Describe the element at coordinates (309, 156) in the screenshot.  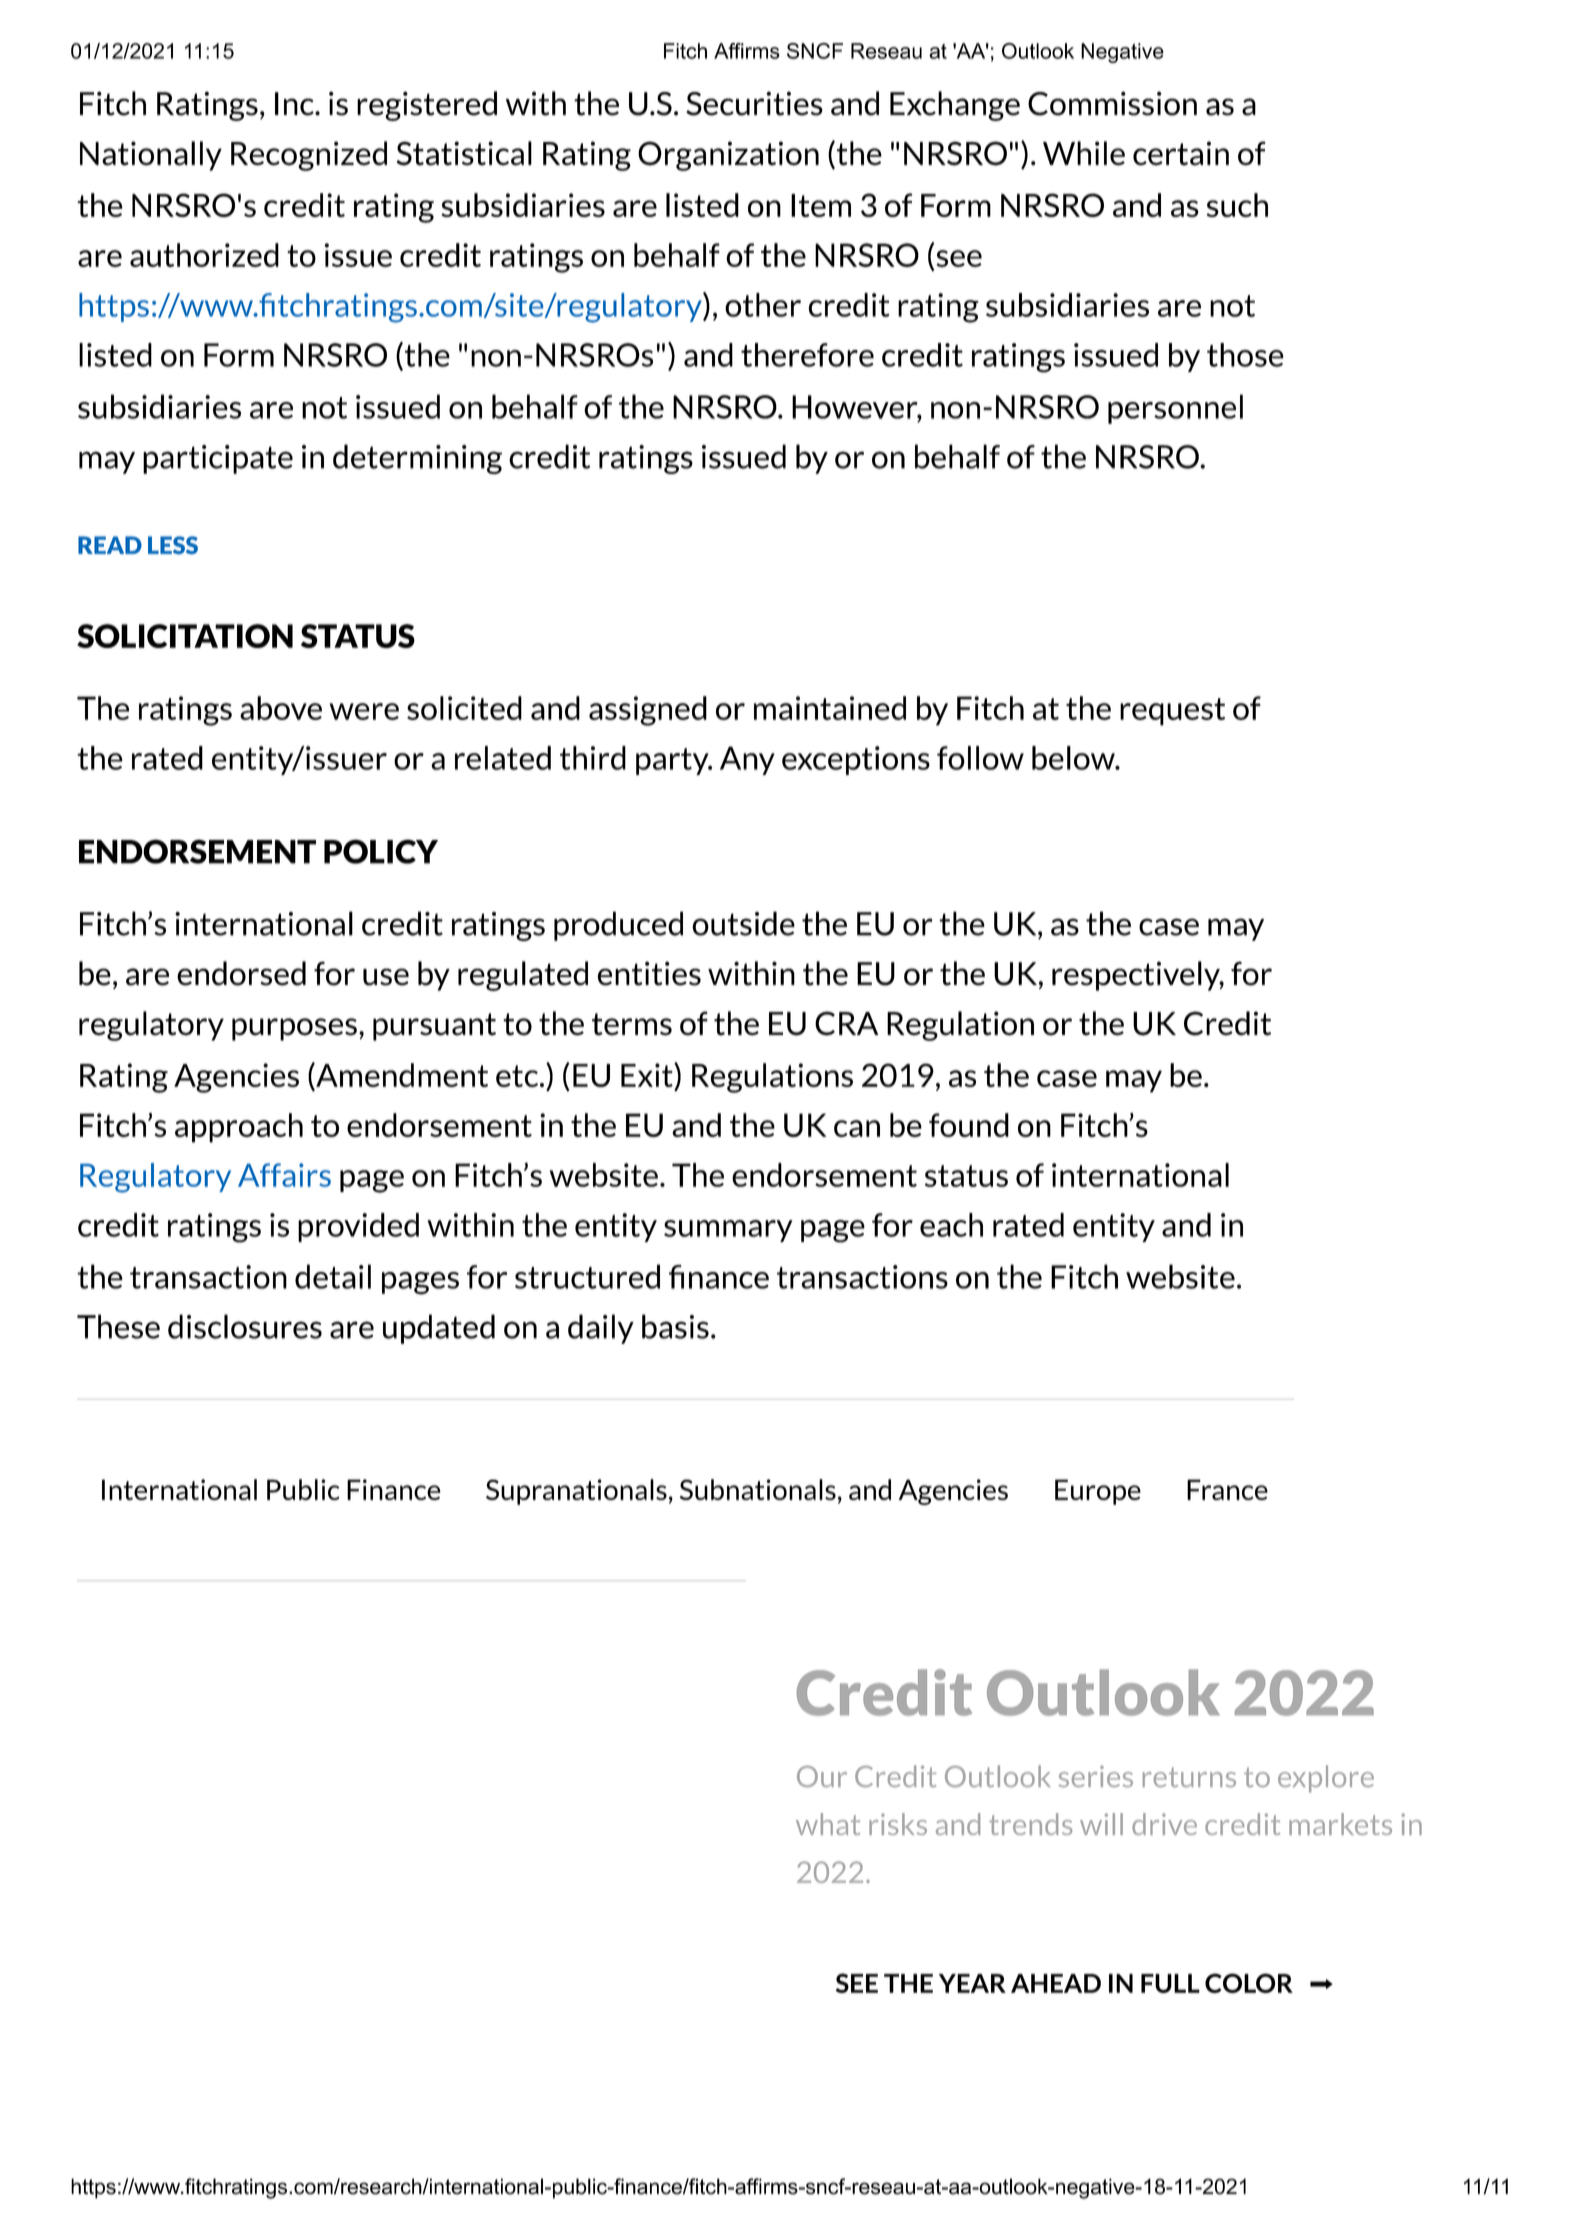
I see `Recognized` at that location.
